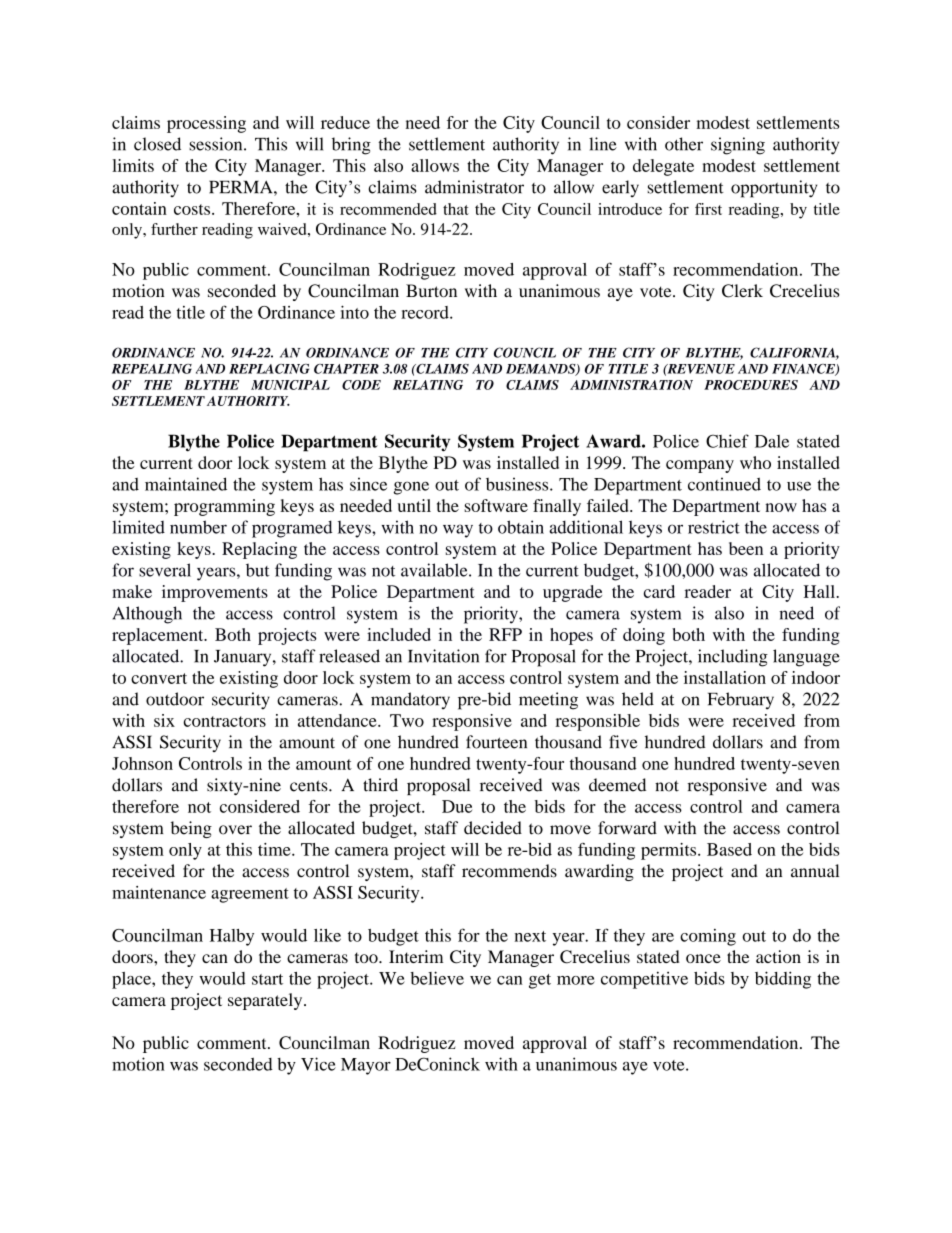  I want to click on processing, so click(206, 124).
